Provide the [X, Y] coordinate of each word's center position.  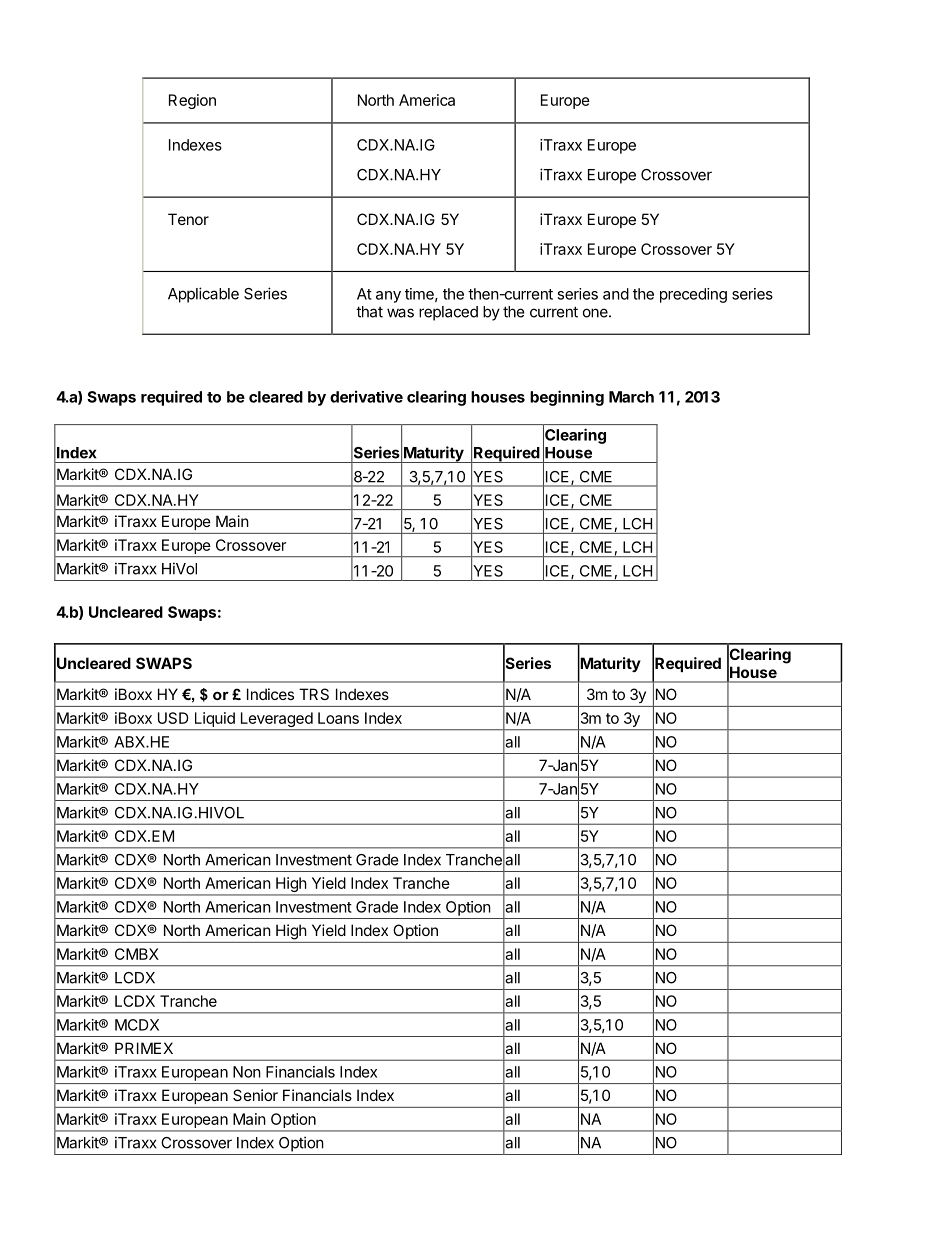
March [631, 397]
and [616, 294]
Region [192, 101]
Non [247, 1072]
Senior [255, 1095]
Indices [270, 694]
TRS [314, 694]
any [388, 297]
